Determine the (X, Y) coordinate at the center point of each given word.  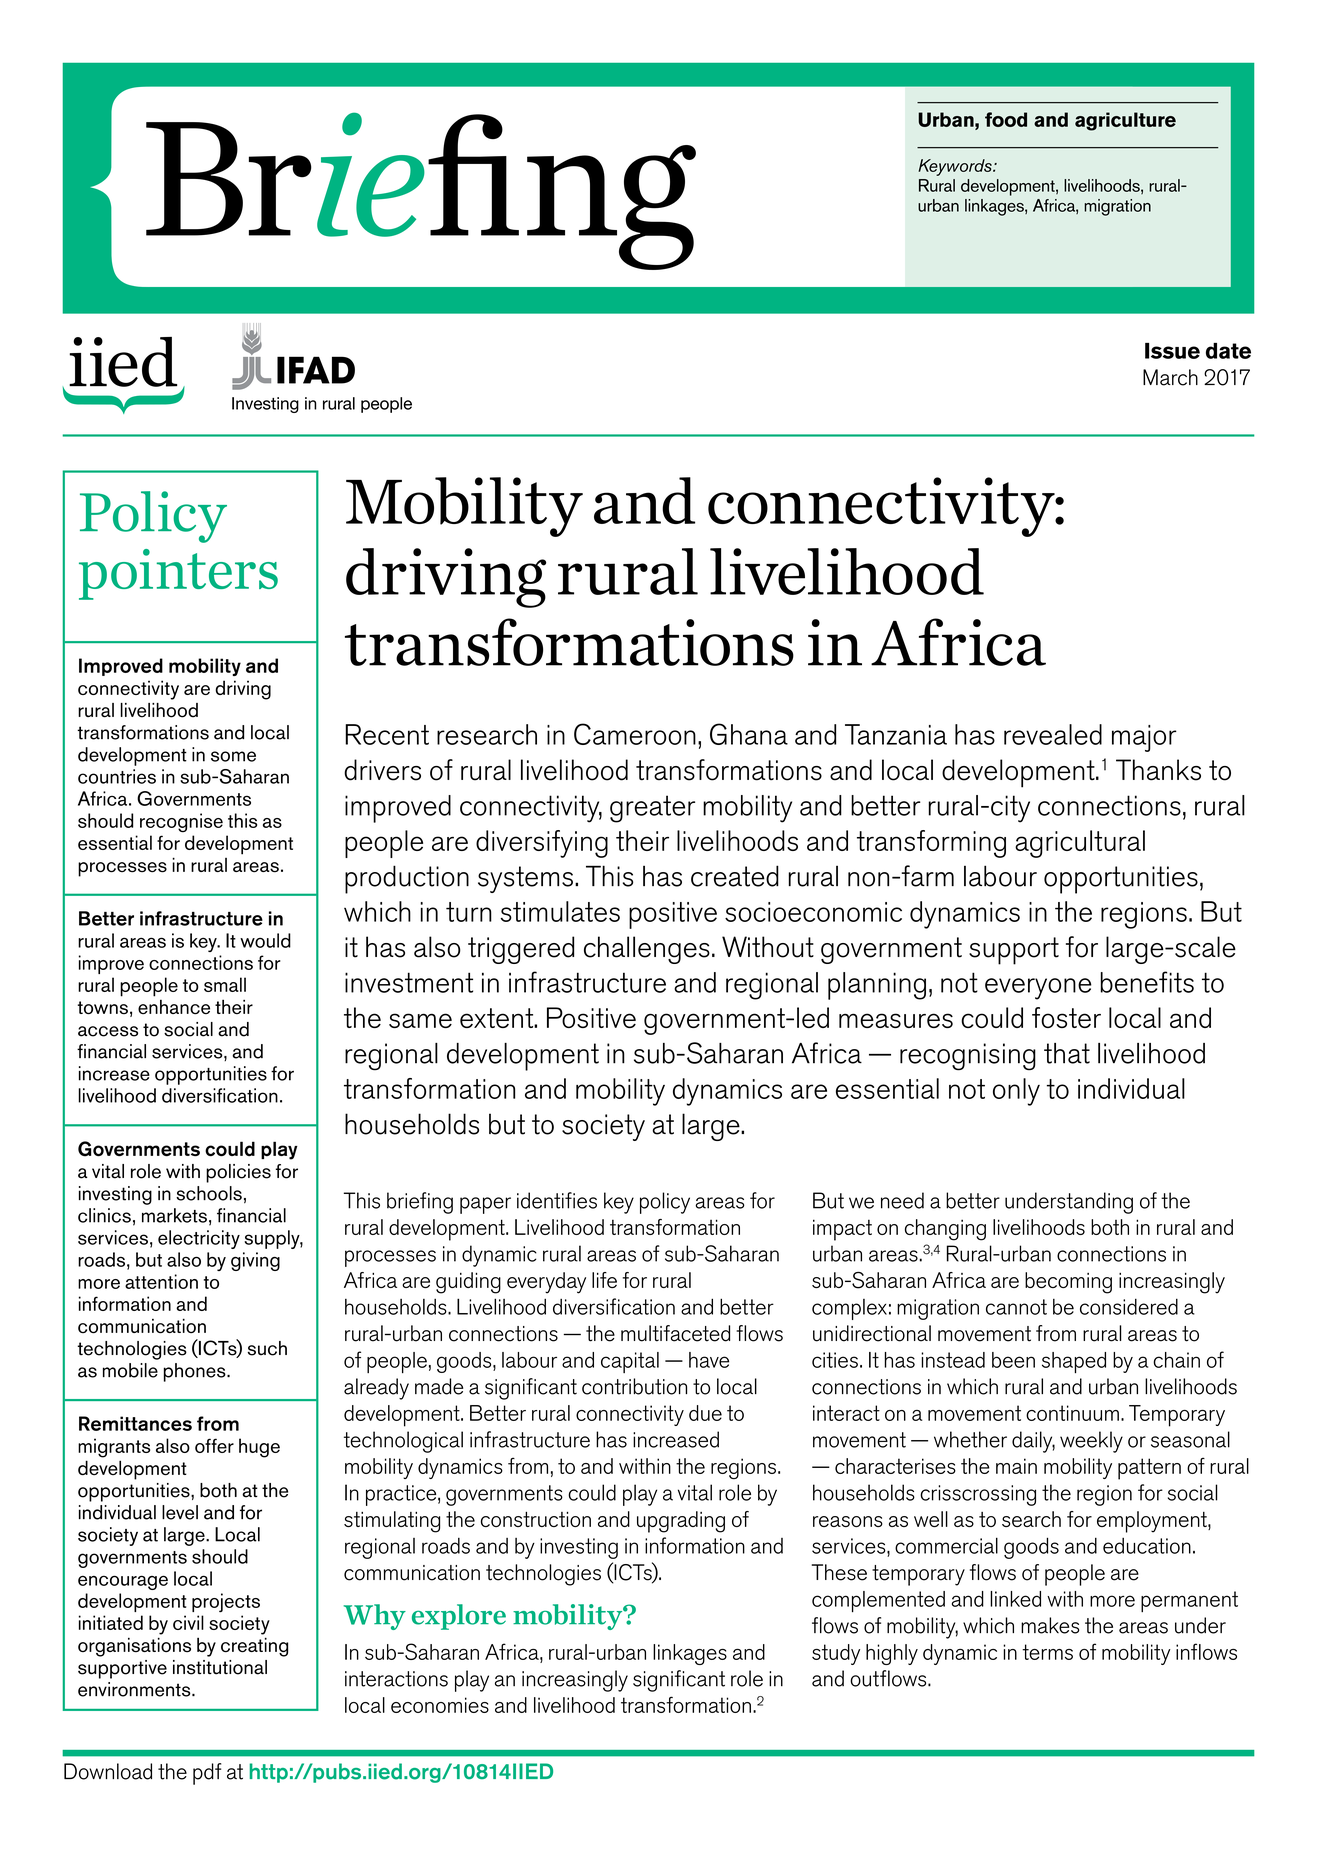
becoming (1068, 1283)
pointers (178, 574)
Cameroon (635, 734)
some (233, 756)
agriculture (1125, 121)
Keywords (956, 167)
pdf (207, 1774)
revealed (1053, 734)
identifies (557, 1200)
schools (209, 1193)
